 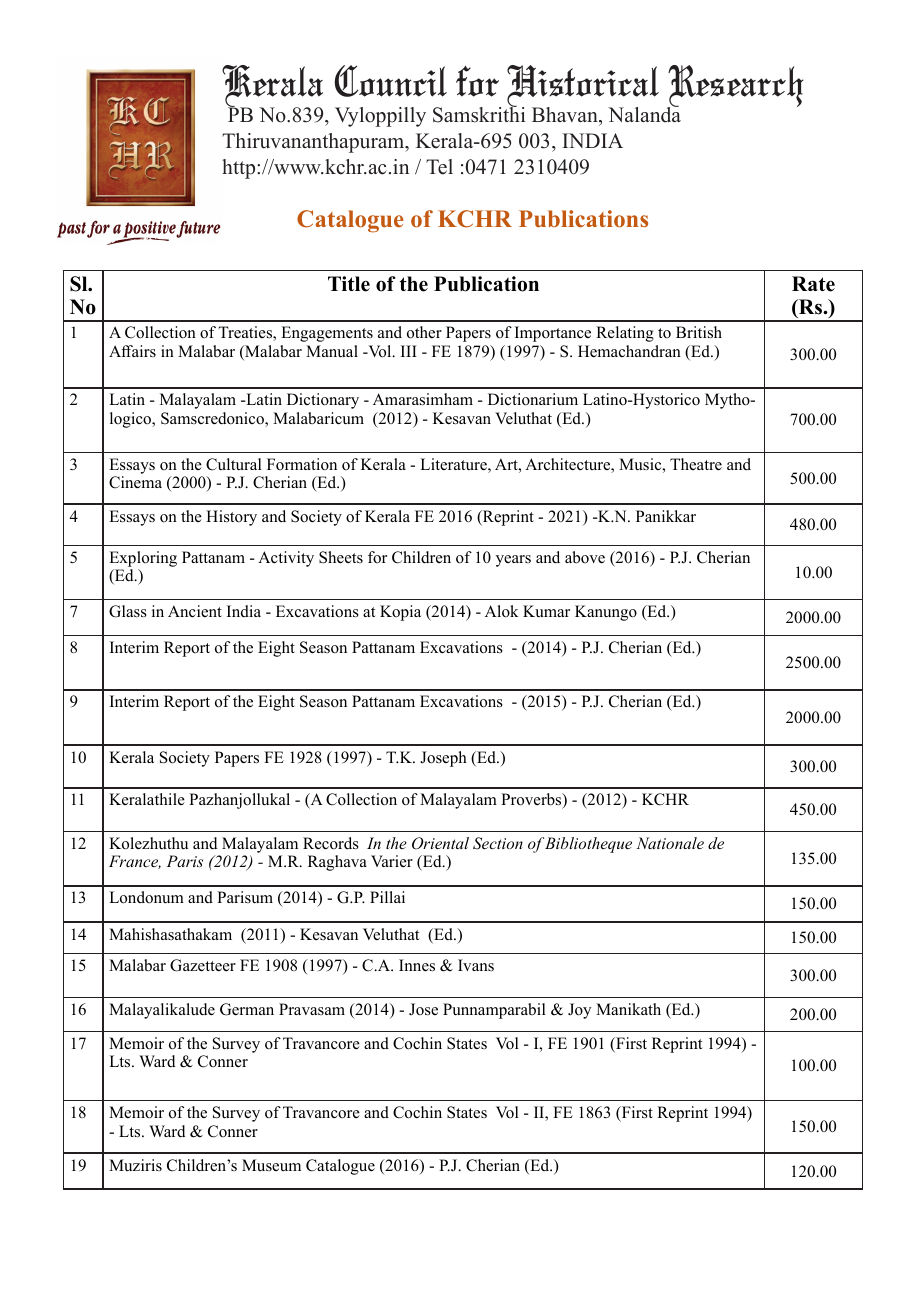 I want to click on Joy, so click(x=579, y=1011).
